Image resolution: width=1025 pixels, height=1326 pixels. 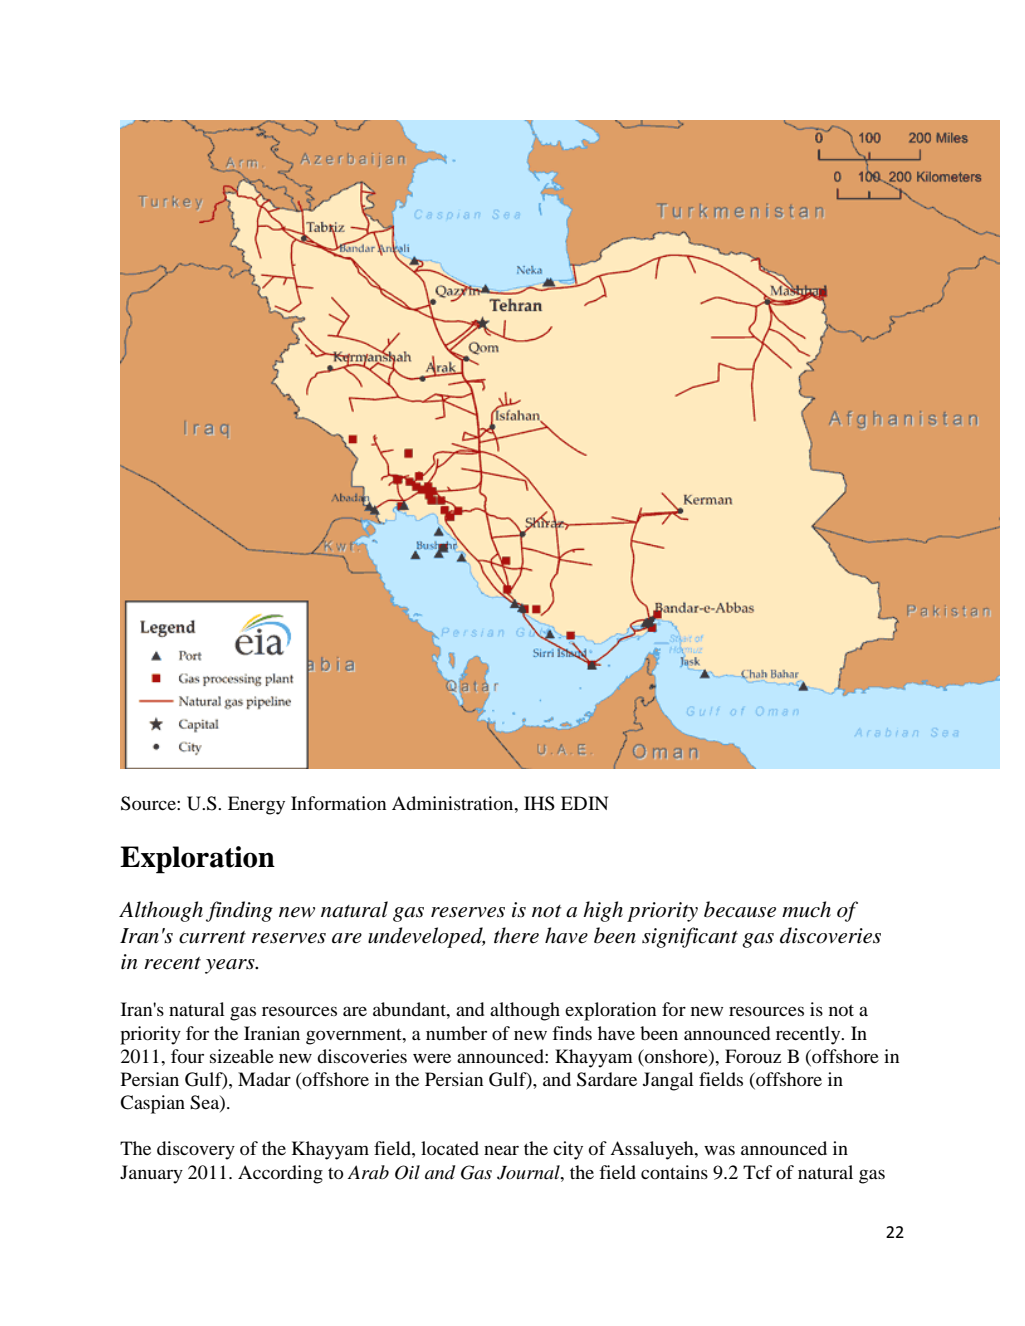 I want to click on IHS, so click(x=539, y=803).
